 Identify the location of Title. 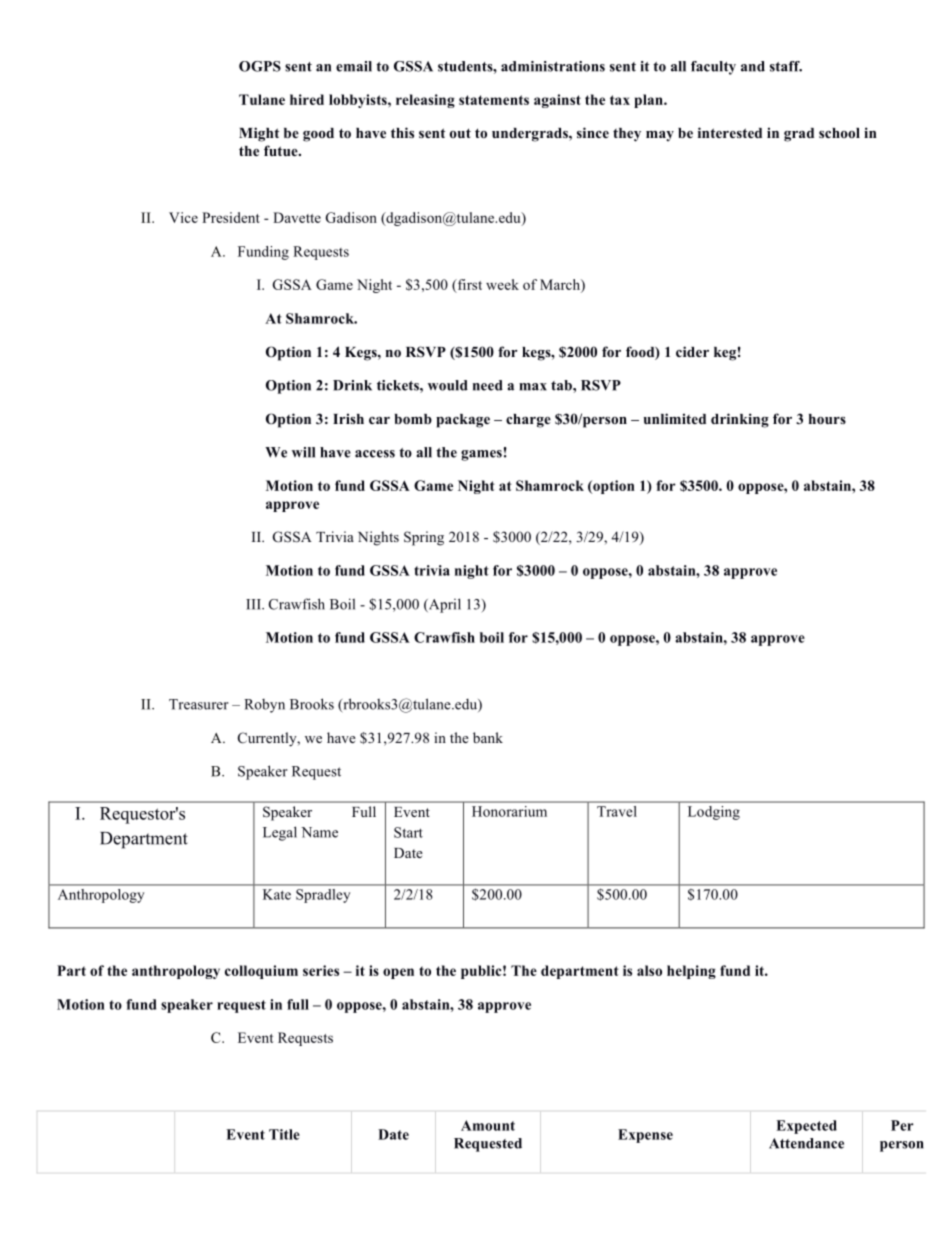
(284, 1134).
